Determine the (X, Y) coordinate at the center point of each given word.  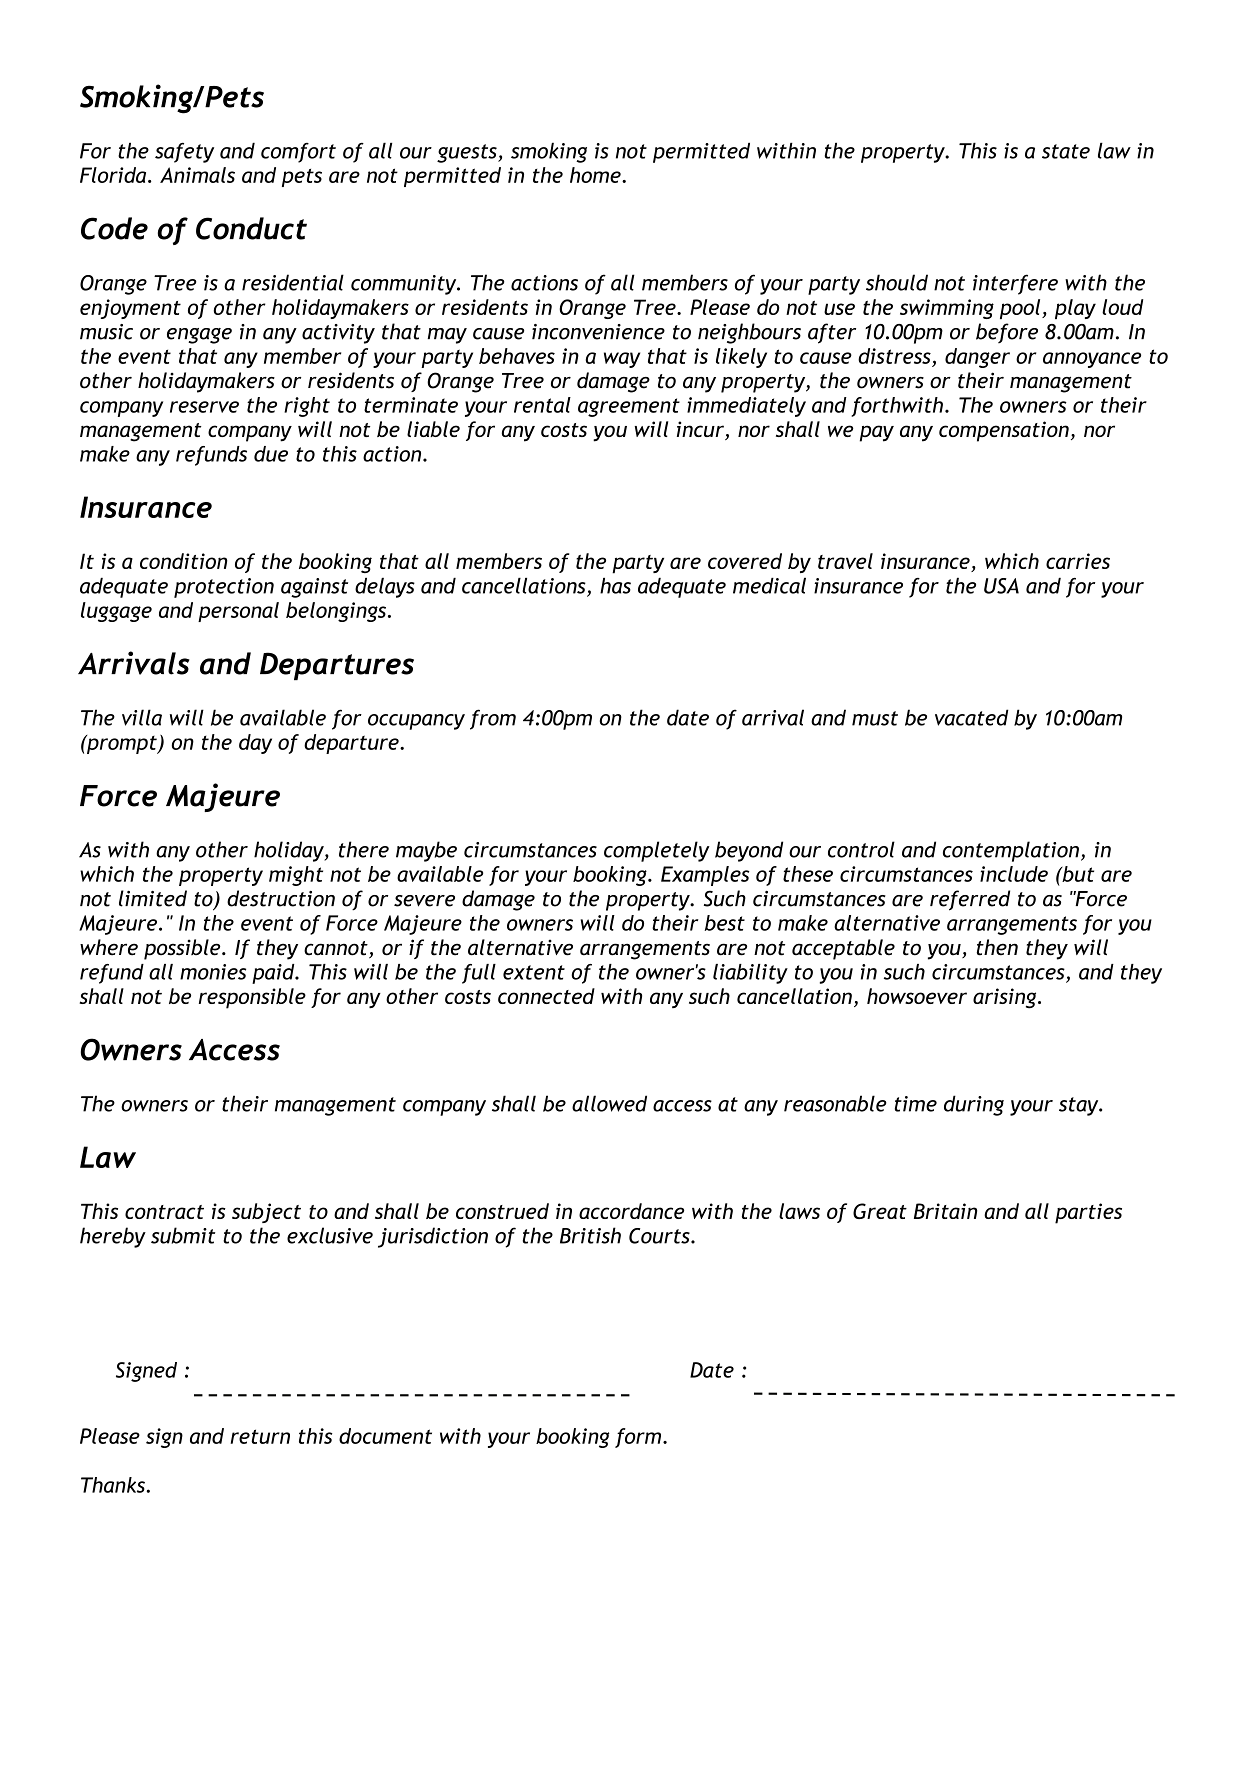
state (1066, 151)
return (260, 1436)
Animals (197, 175)
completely (657, 851)
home (596, 175)
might (296, 876)
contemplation (1011, 851)
